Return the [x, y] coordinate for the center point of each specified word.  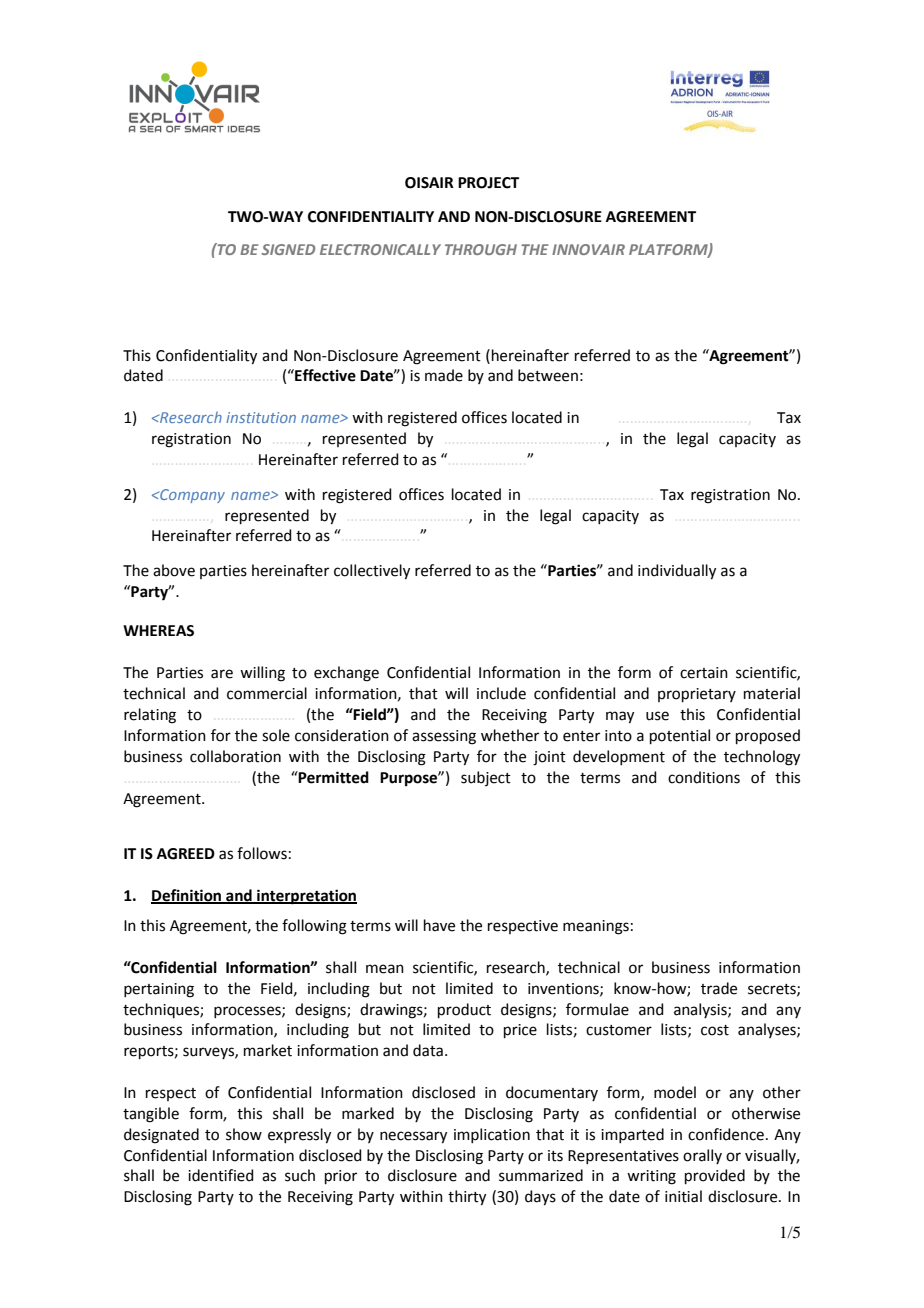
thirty [467, 1198]
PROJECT [488, 183]
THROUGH [481, 249]
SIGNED [288, 249]
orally [702, 1156]
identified [221, 1175]
